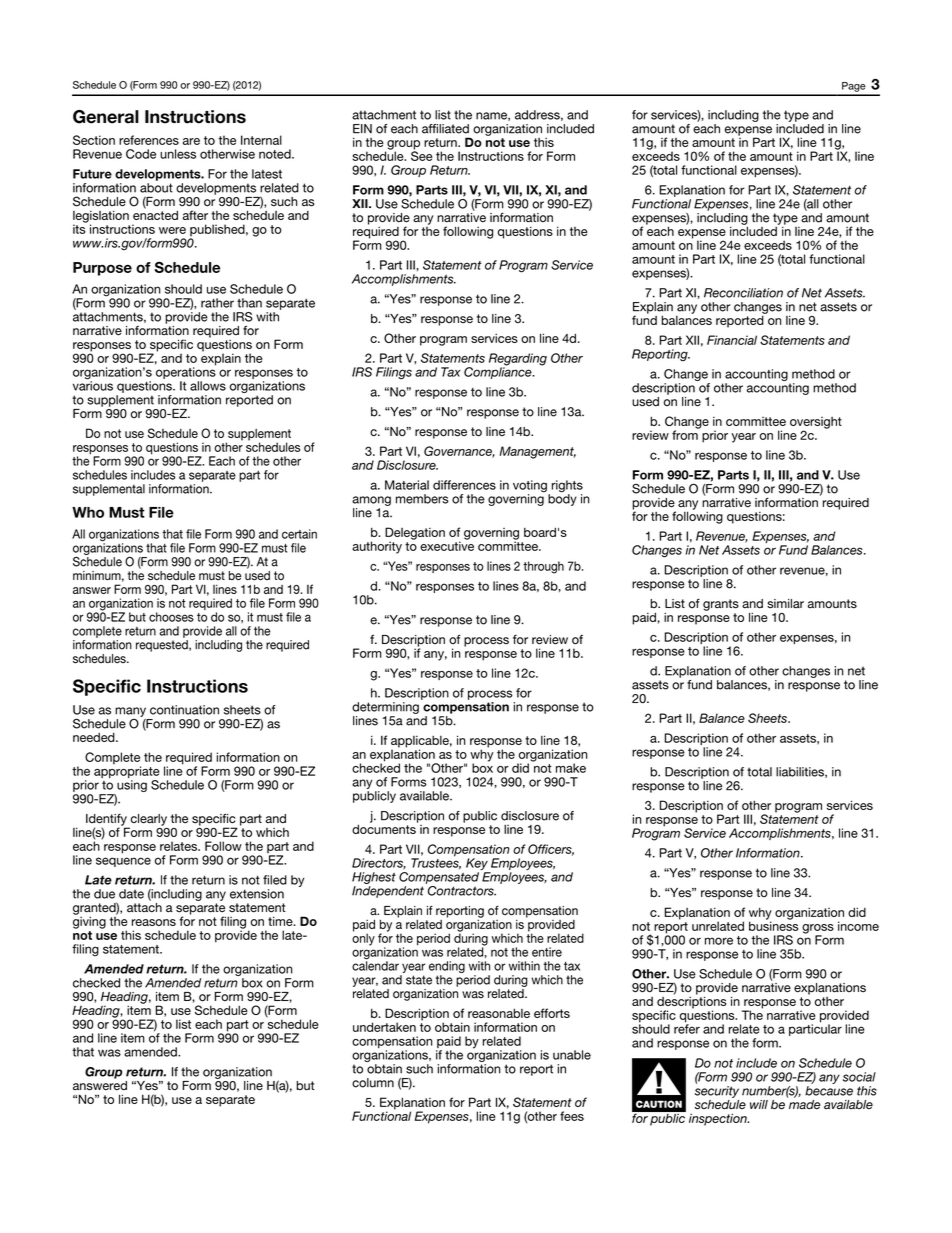 The image size is (952, 1233). I want to click on Financial, so click(732, 340).
